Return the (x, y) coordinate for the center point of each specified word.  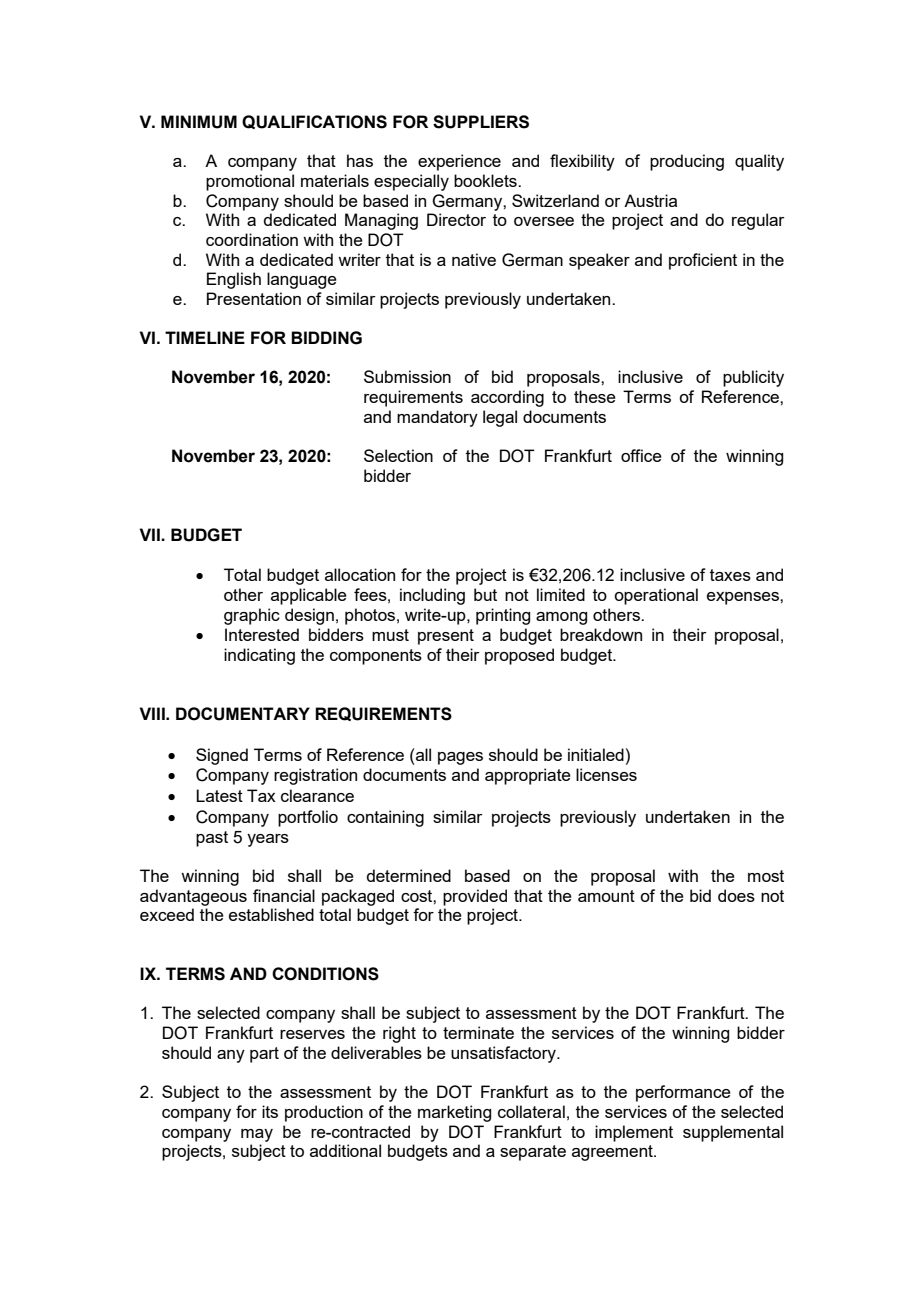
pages (460, 758)
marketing (454, 1113)
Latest (219, 795)
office (641, 455)
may (257, 1135)
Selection (398, 455)
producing (687, 162)
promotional (250, 182)
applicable (309, 596)
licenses (606, 774)
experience (459, 162)
